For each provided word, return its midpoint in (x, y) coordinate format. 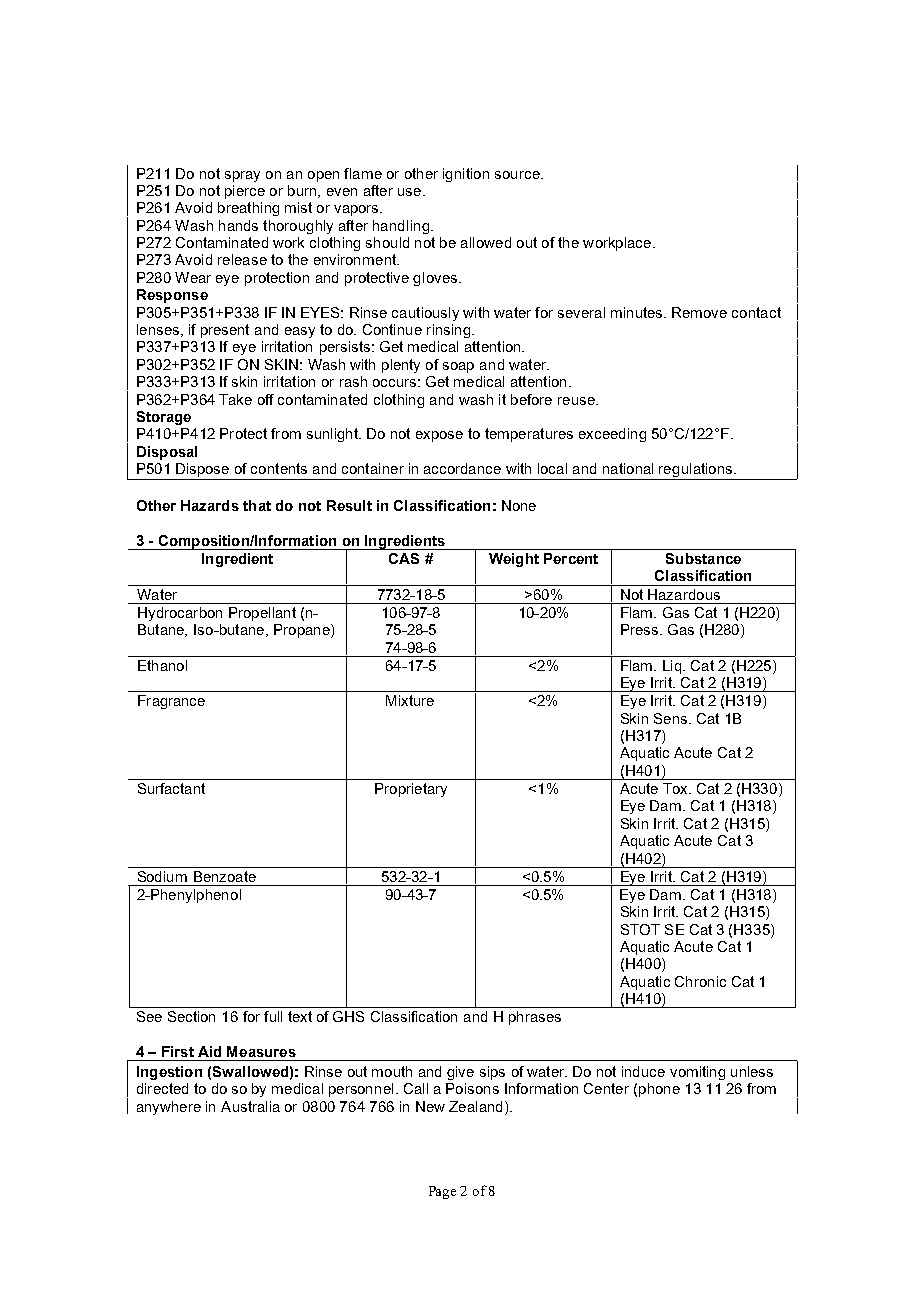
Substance (703, 558)
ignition (466, 175)
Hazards (210, 505)
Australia (250, 1106)
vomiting (697, 1073)
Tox (676, 788)
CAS (404, 558)
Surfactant (171, 788)
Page (442, 1192)
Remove (699, 312)
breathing (248, 209)
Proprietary (411, 790)
